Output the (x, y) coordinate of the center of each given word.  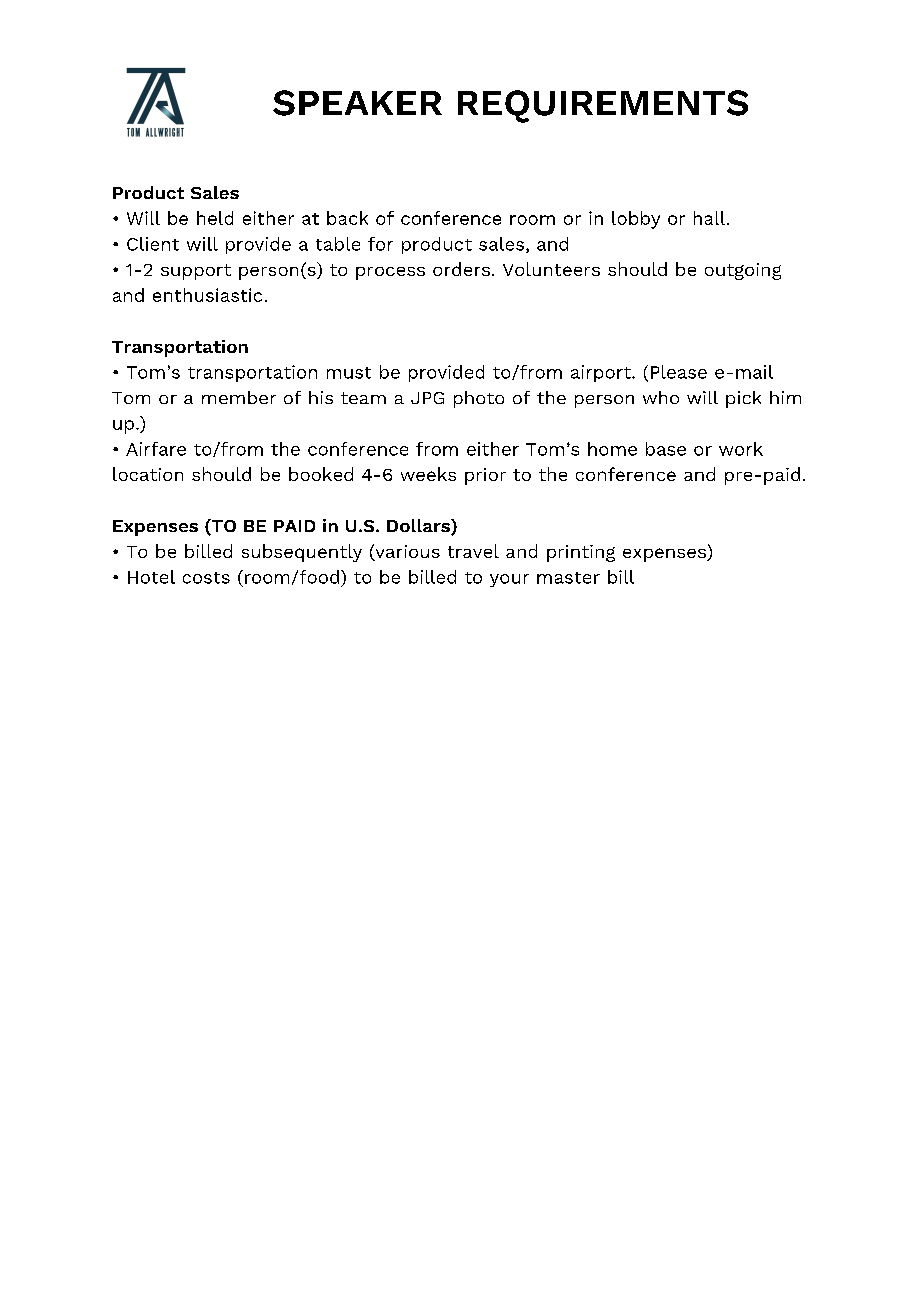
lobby (636, 220)
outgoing (743, 271)
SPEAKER (357, 103)
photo (479, 399)
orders (461, 269)
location (148, 474)
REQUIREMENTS (603, 106)
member (239, 397)
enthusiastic (207, 295)
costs (206, 578)
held (215, 218)
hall (711, 218)
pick (743, 399)
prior (485, 476)
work (741, 449)
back (347, 218)
